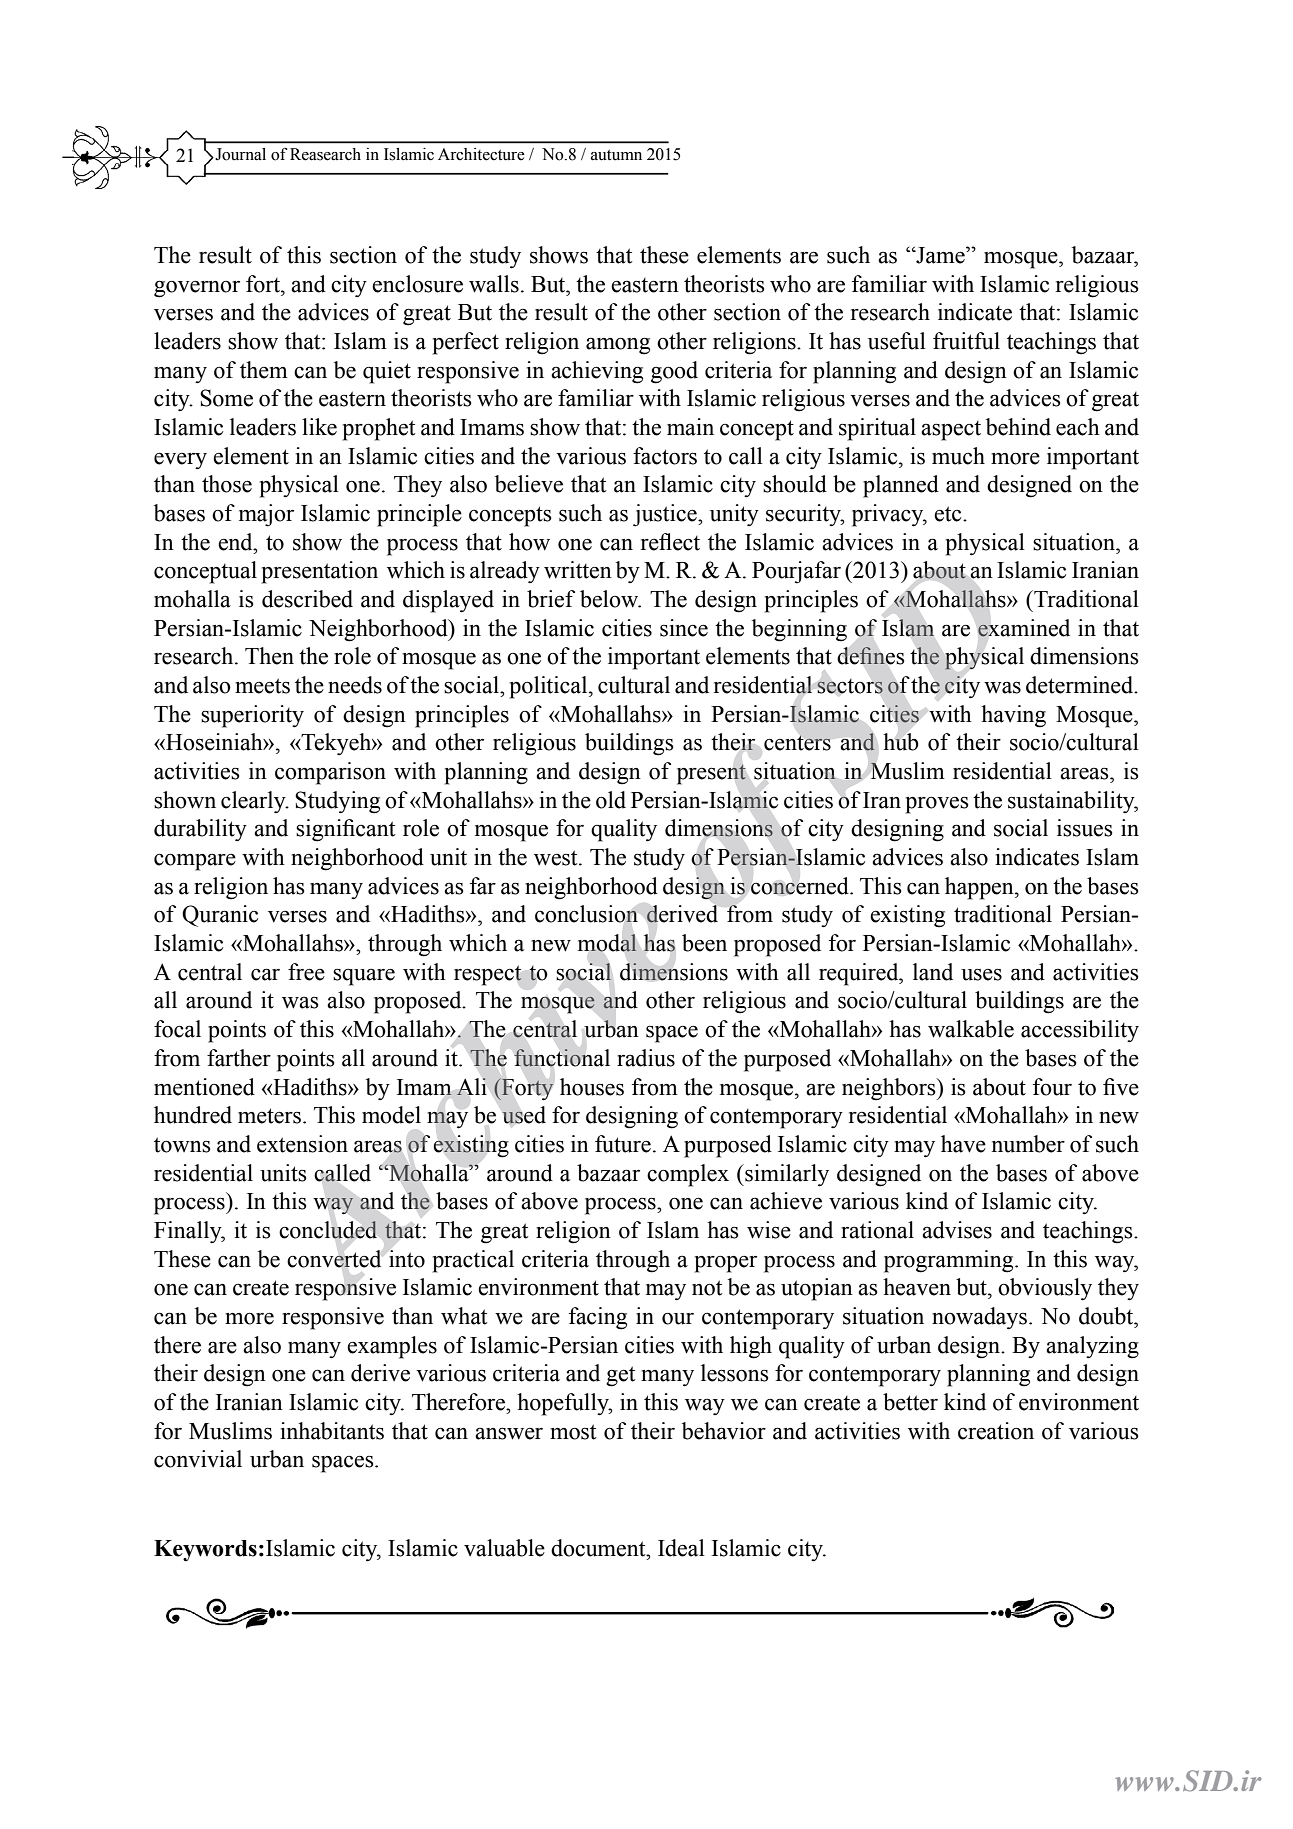 The width and height of the screenshot is (1293, 1829). Describe the element at coordinates (646, 1058) in the screenshot. I see `radius` at that location.
